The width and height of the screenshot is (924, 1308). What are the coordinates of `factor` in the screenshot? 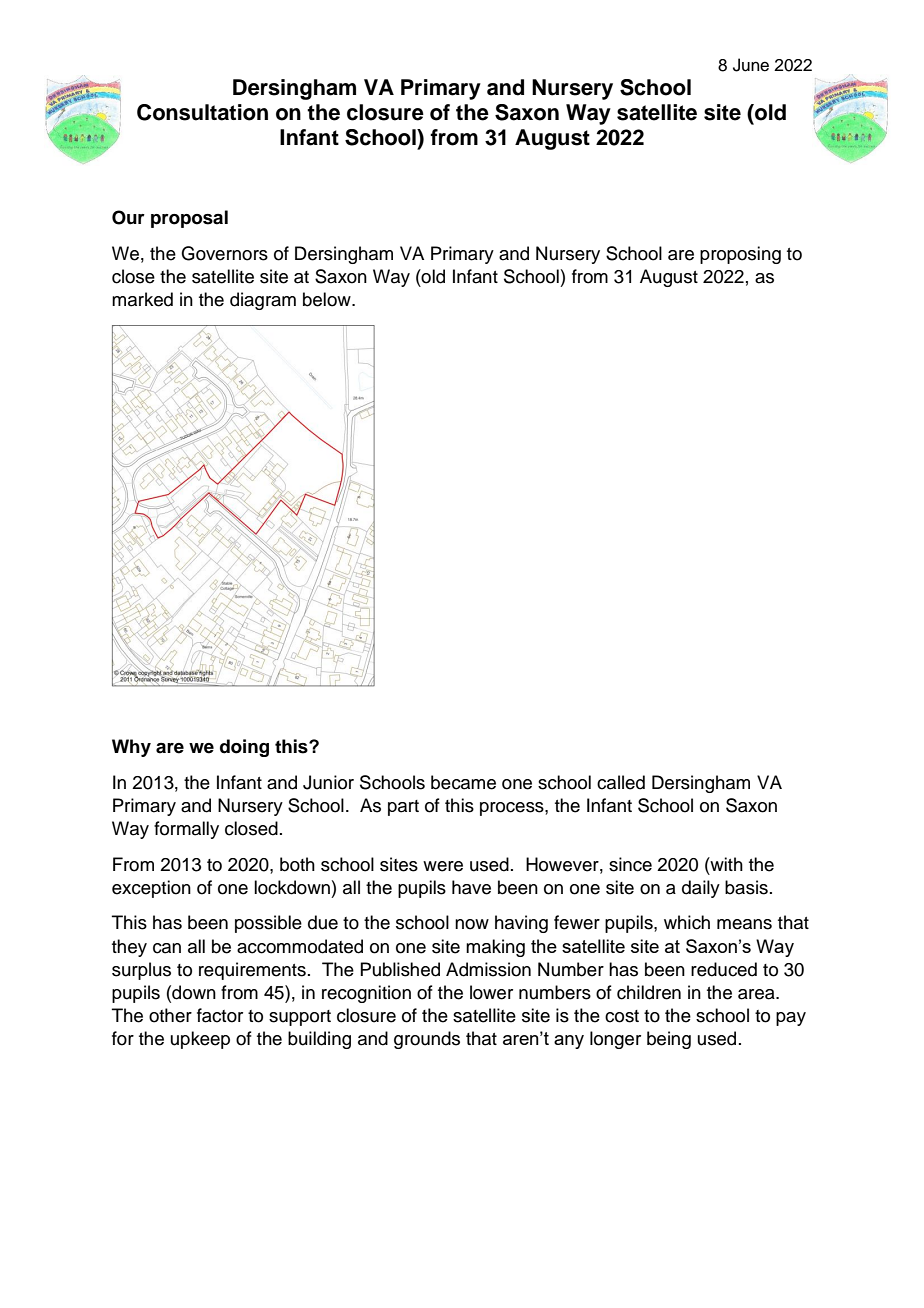 It's located at (220, 1015).
